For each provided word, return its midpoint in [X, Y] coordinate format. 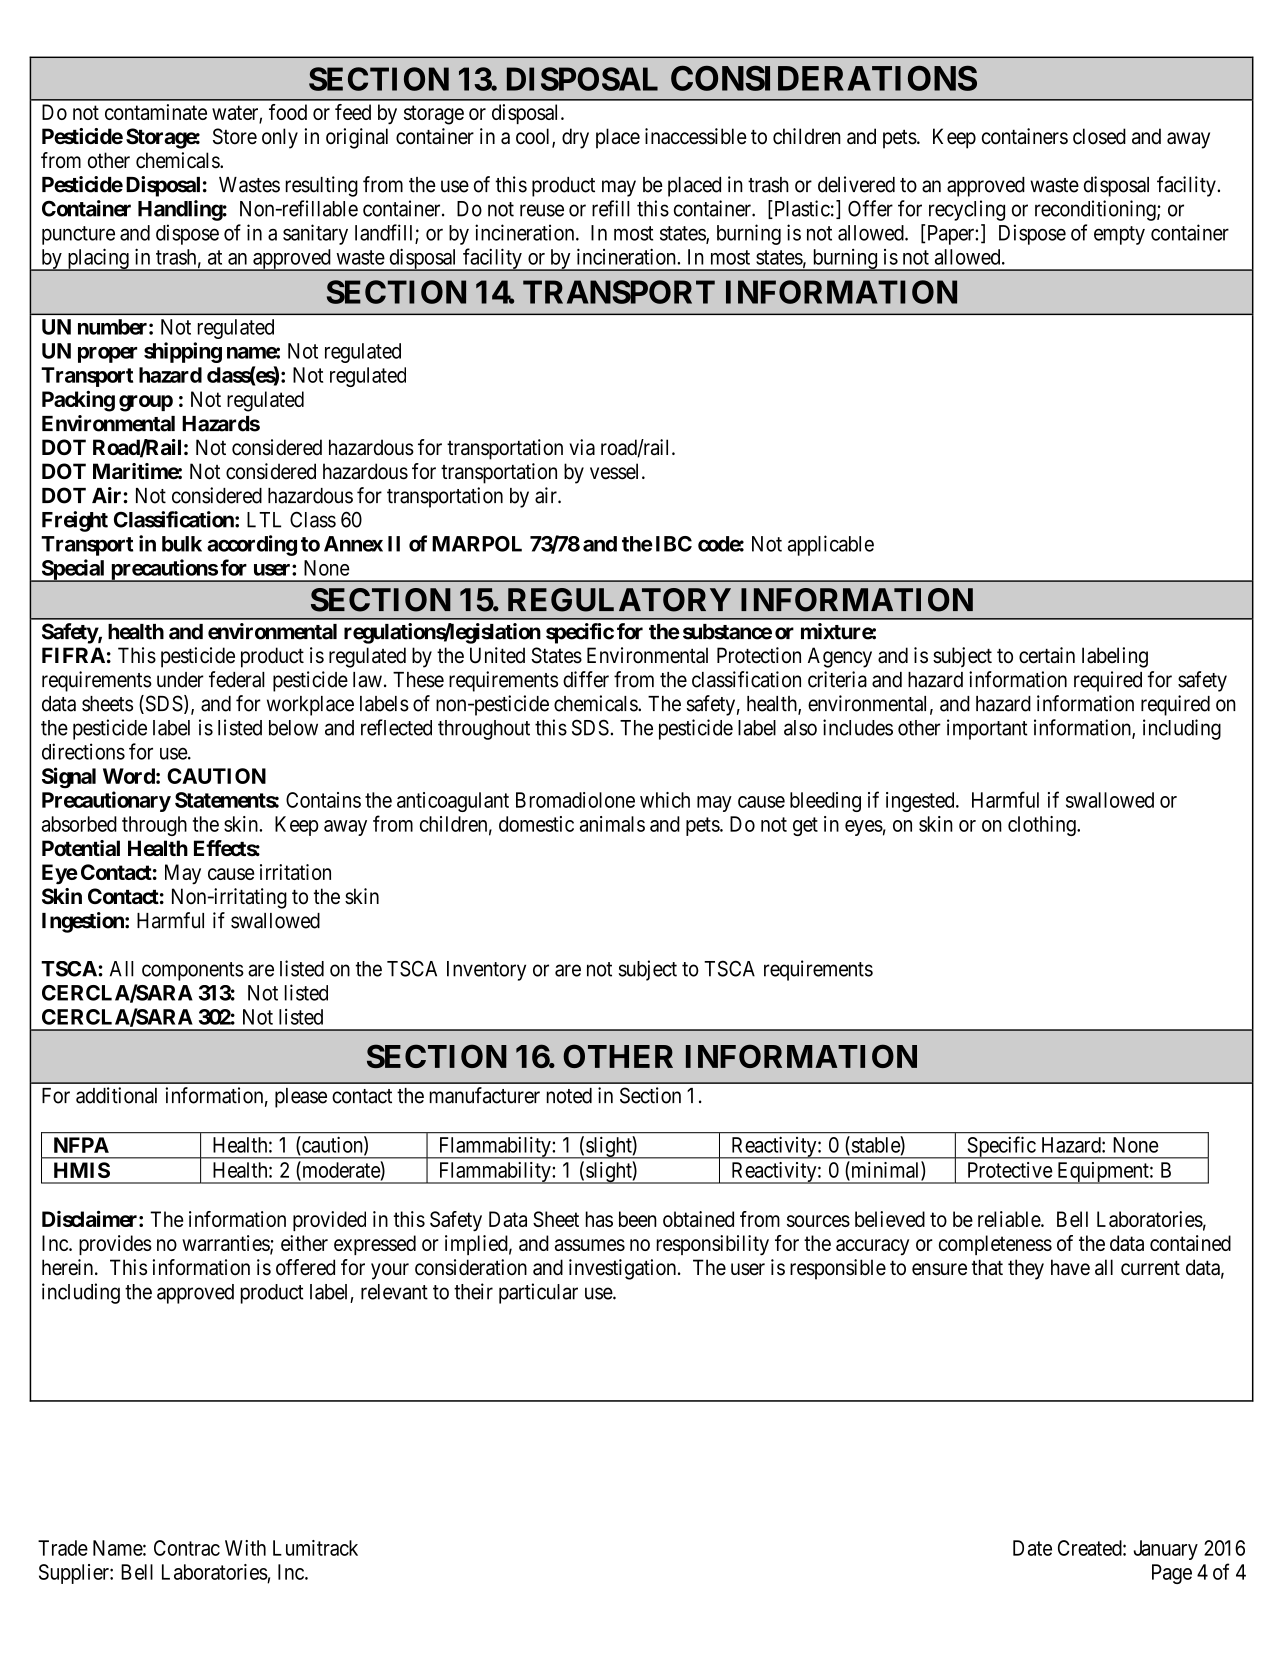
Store [235, 136]
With [245, 1548]
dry [575, 138]
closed [1099, 136]
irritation [295, 872]
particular [538, 1293]
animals [612, 824]
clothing [1043, 826]
